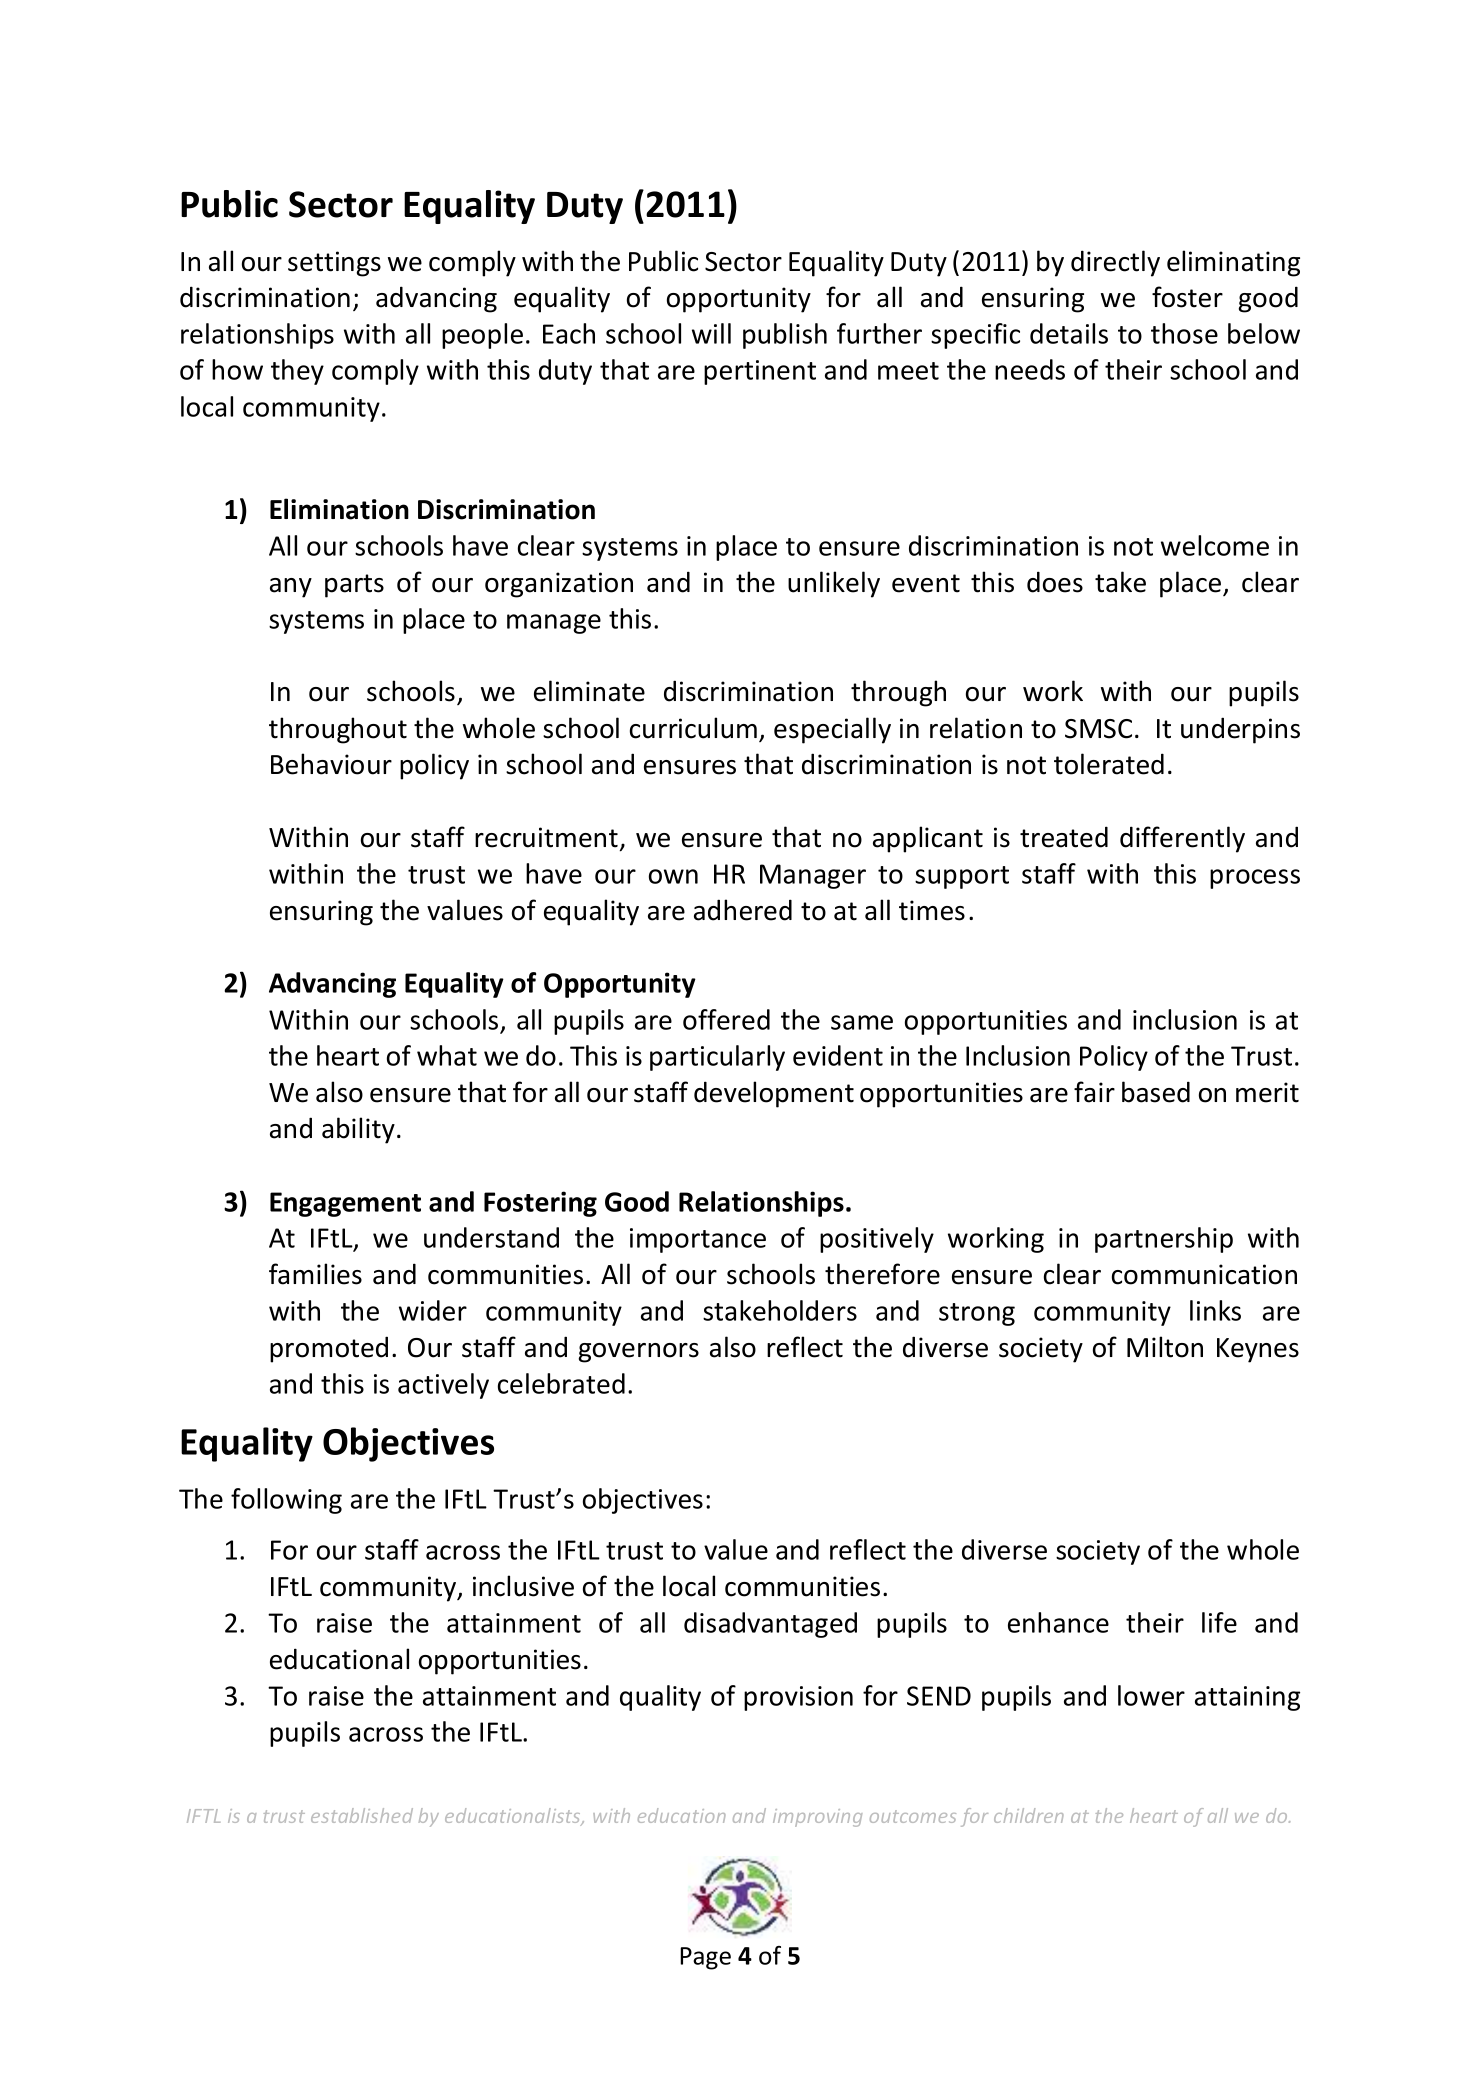  What do you see at coordinates (638, 1353) in the screenshot?
I see `governors` at bounding box center [638, 1353].
